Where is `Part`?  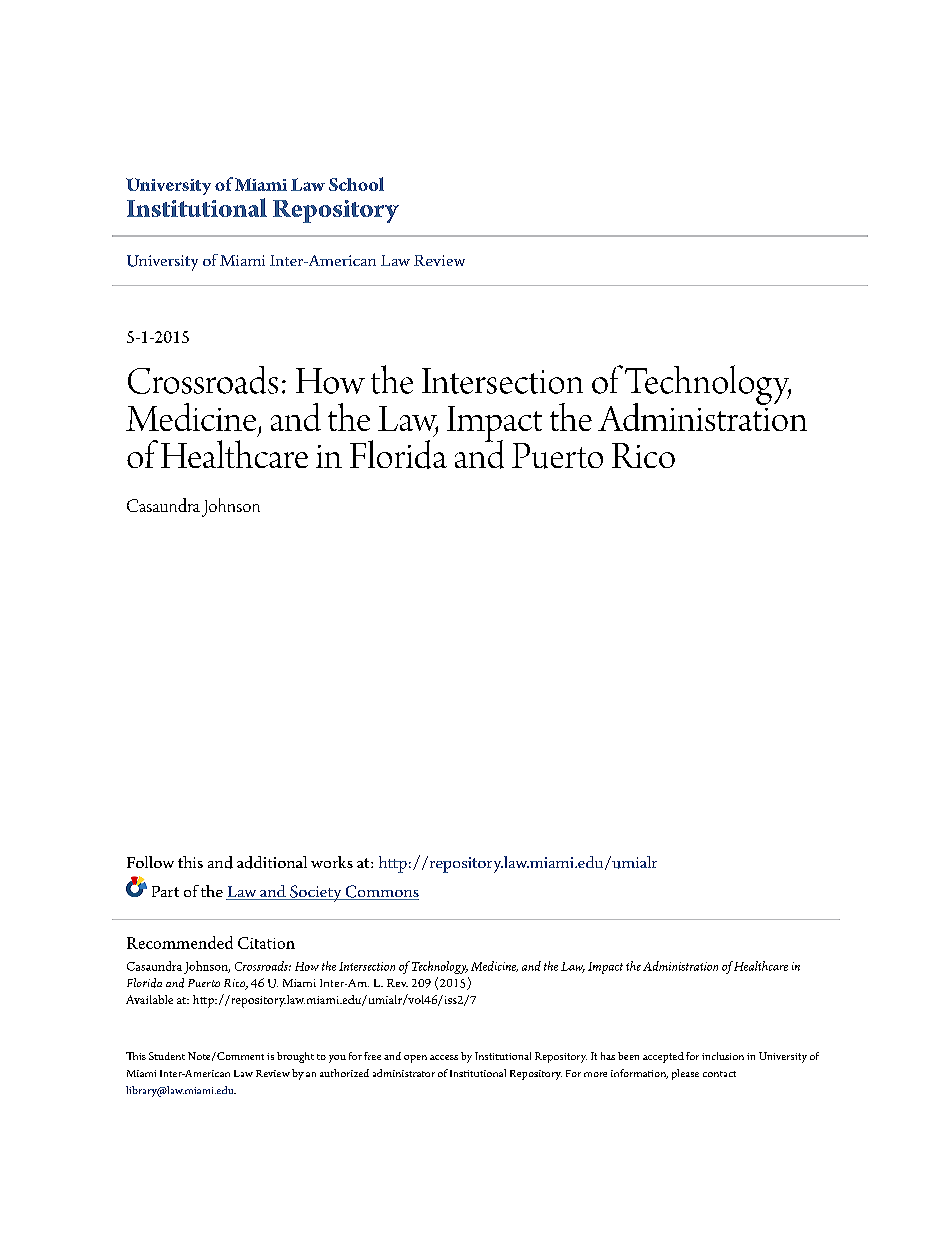 Part is located at coordinates (165, 891).
